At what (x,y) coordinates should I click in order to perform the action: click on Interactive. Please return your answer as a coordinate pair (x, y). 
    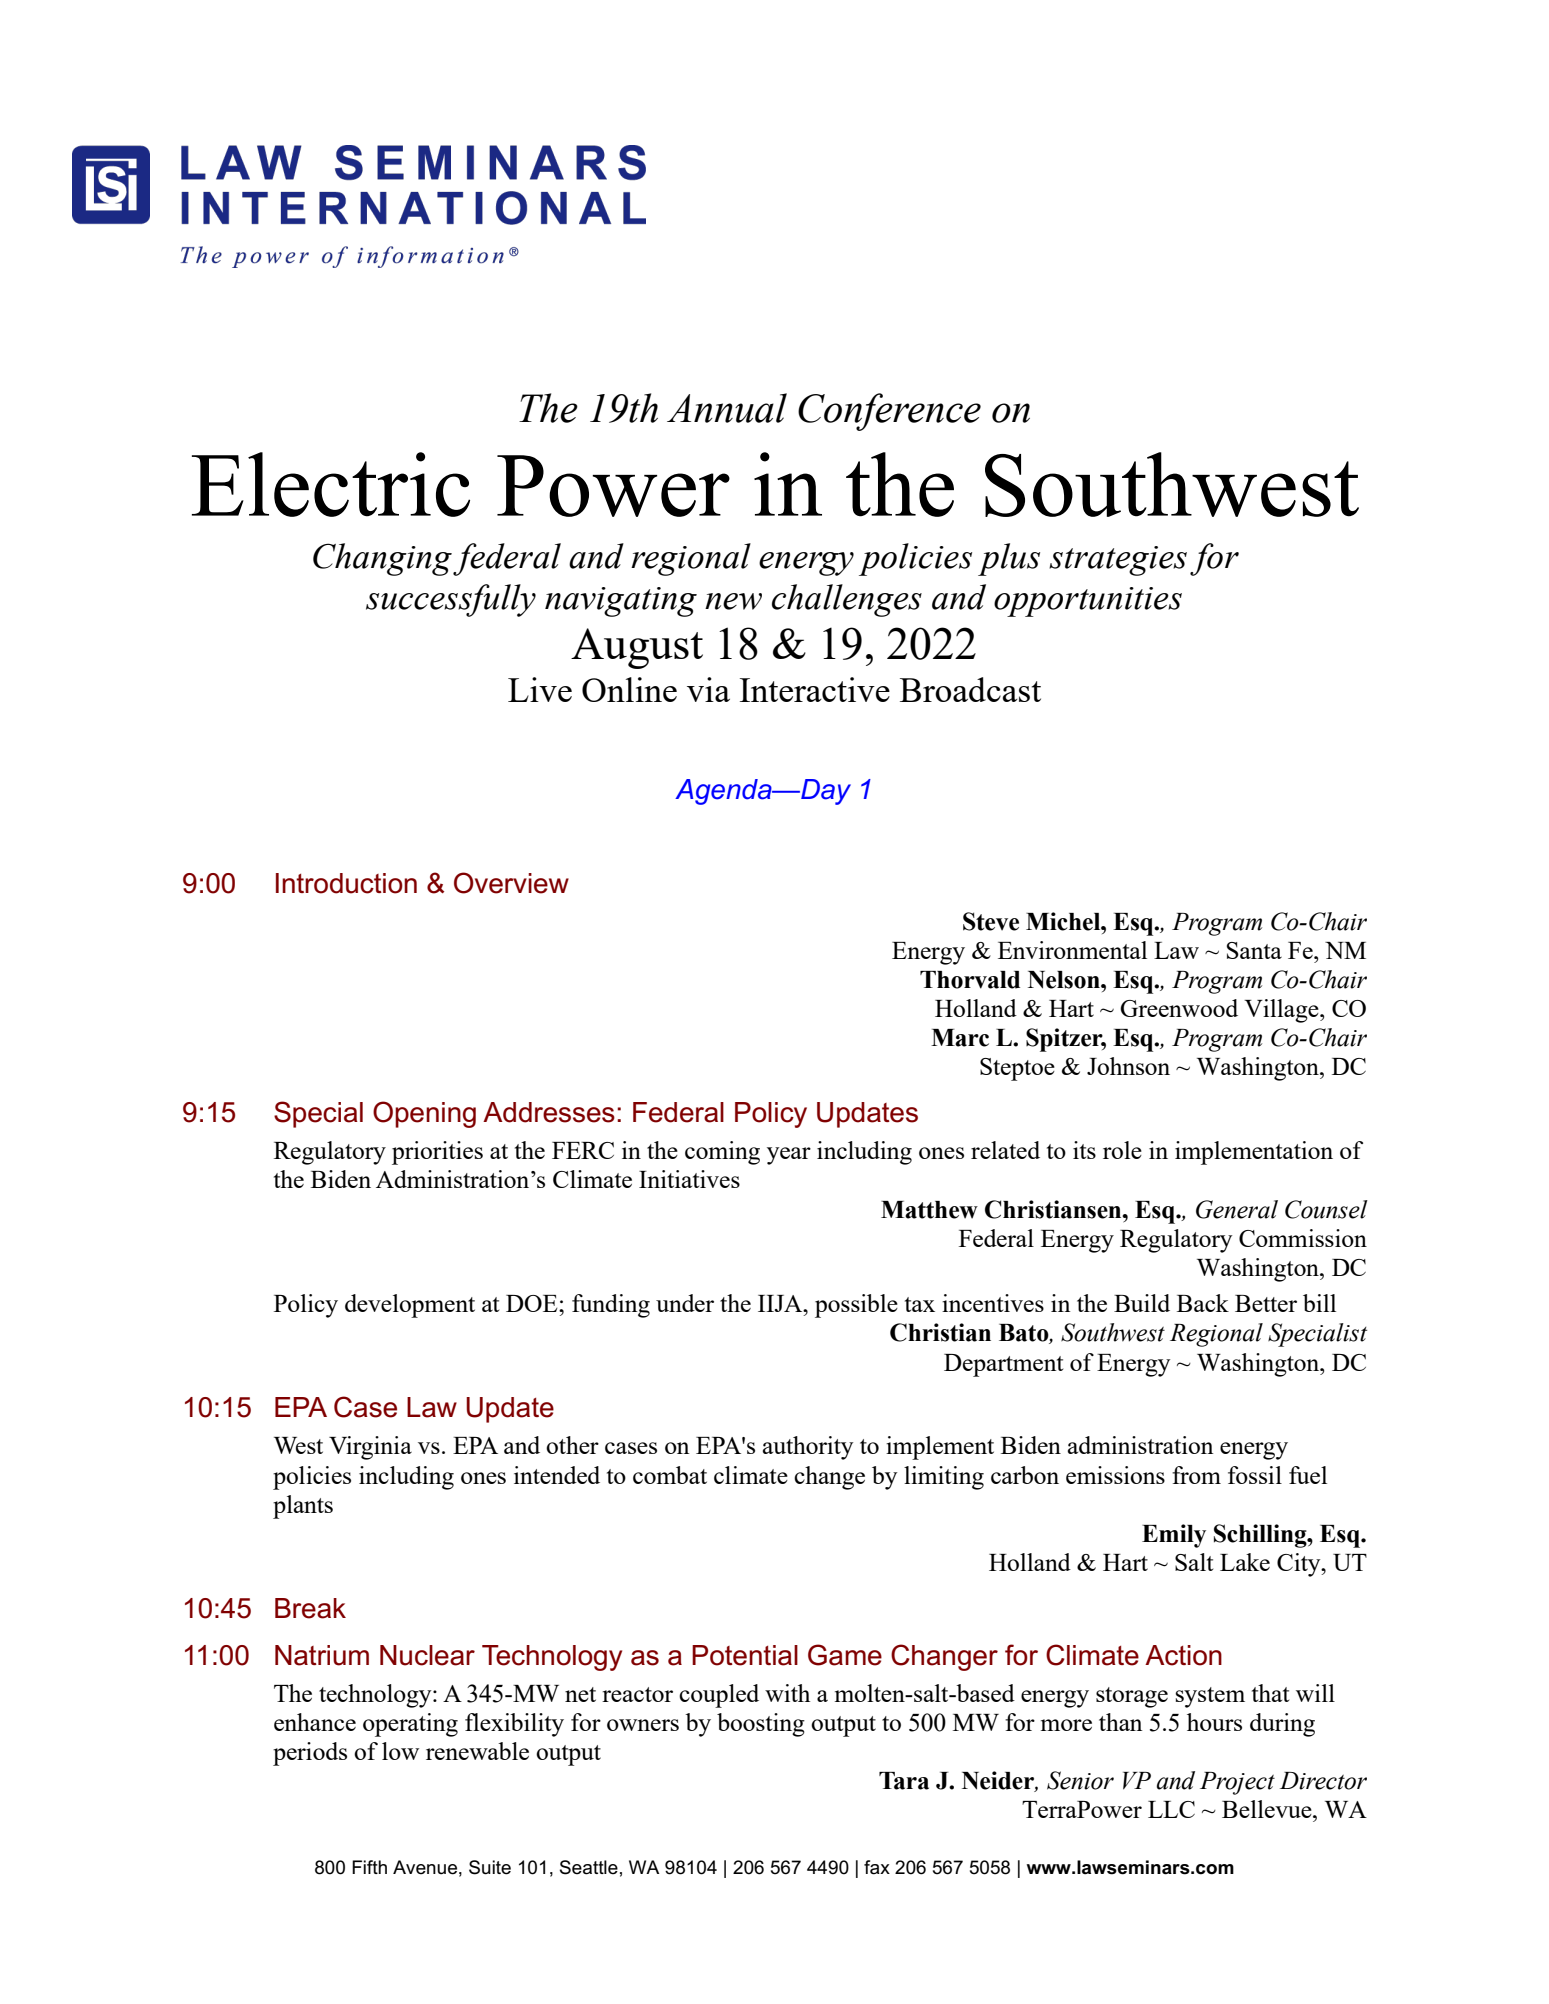
    Looking at the image, I should click on (815, 689).
